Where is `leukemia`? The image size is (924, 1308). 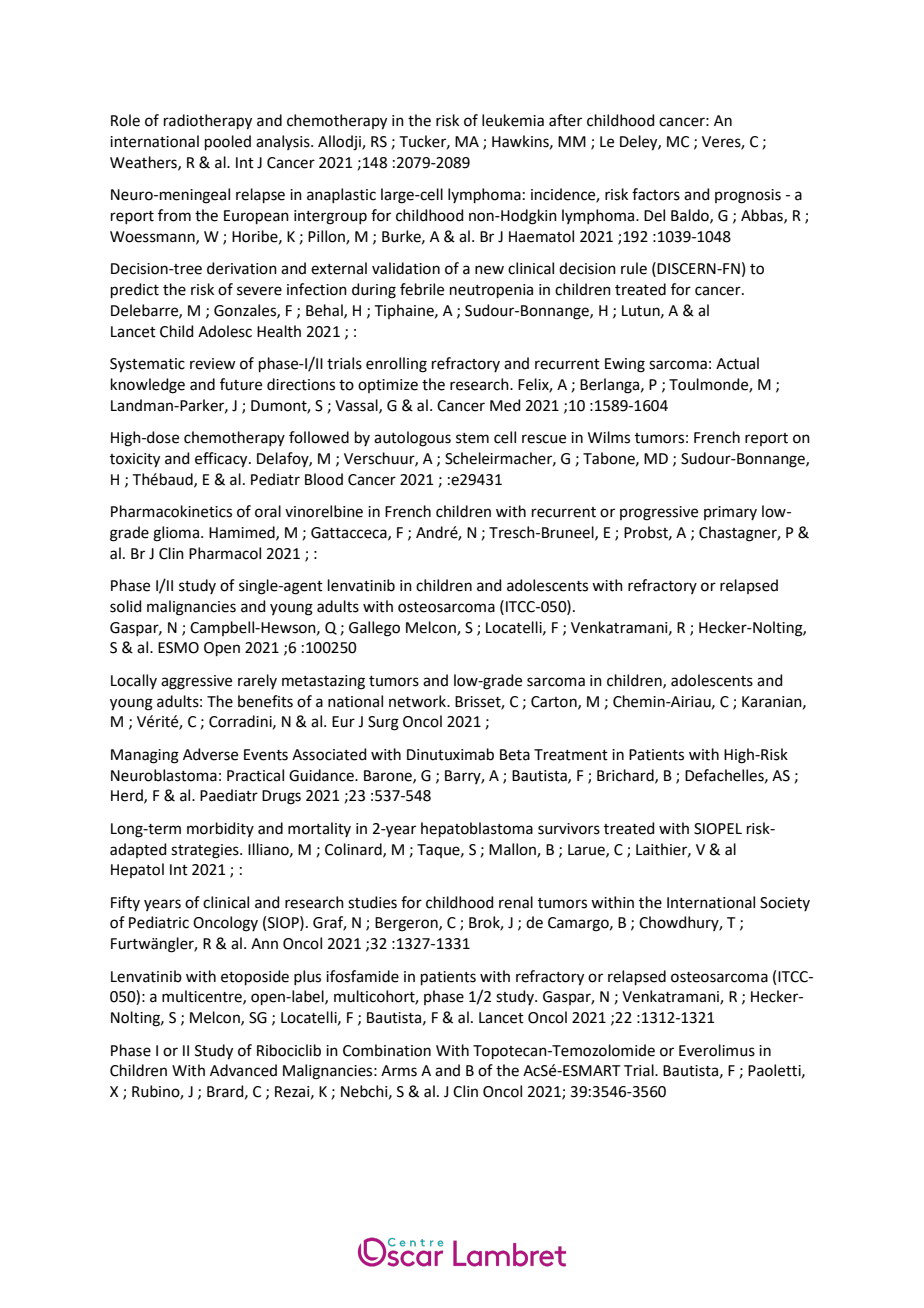
leukemia is located at coordinates (513, 120).
